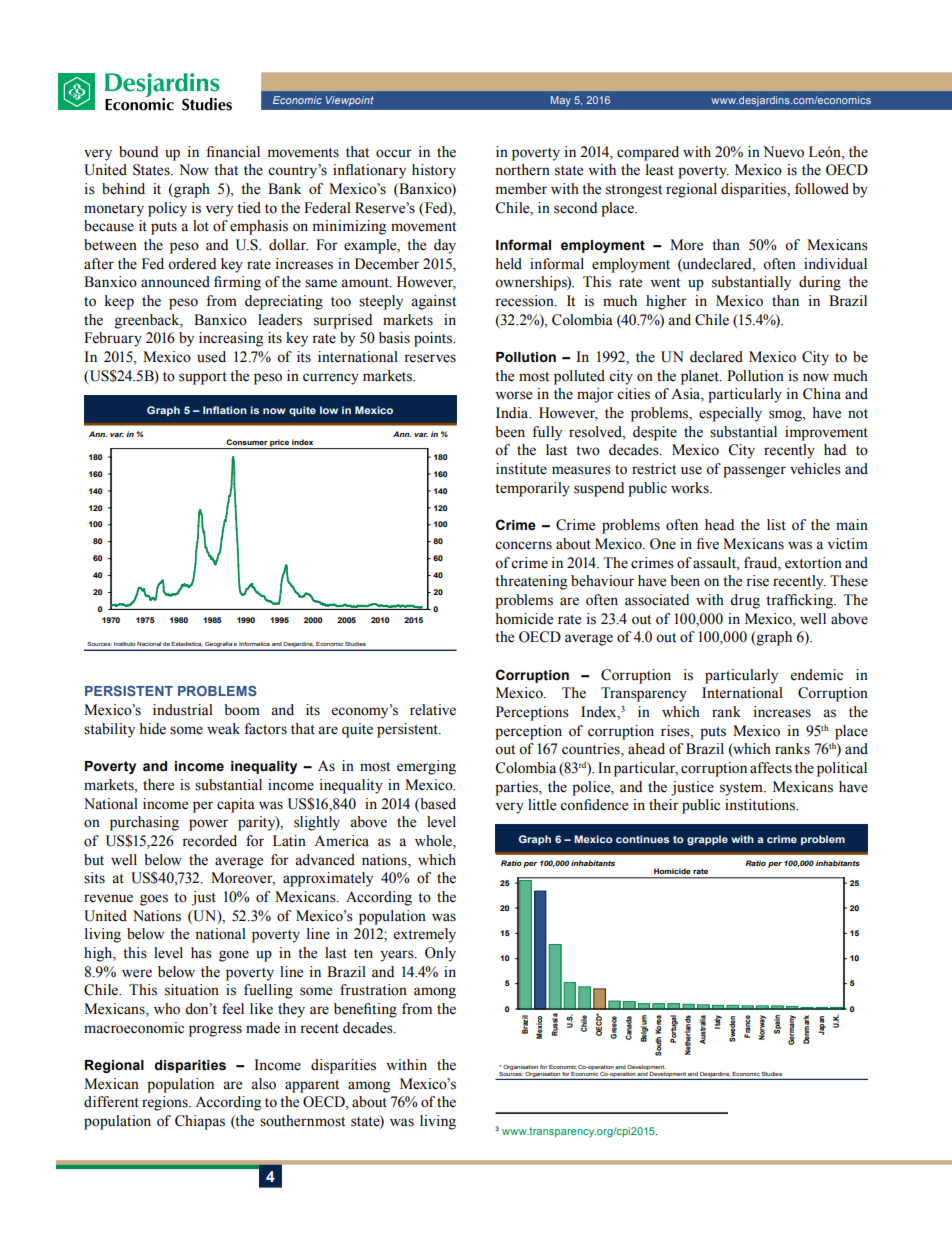 This screenshot has width=952, height=1233. I want to click on Nacional, so click(149, 644).
